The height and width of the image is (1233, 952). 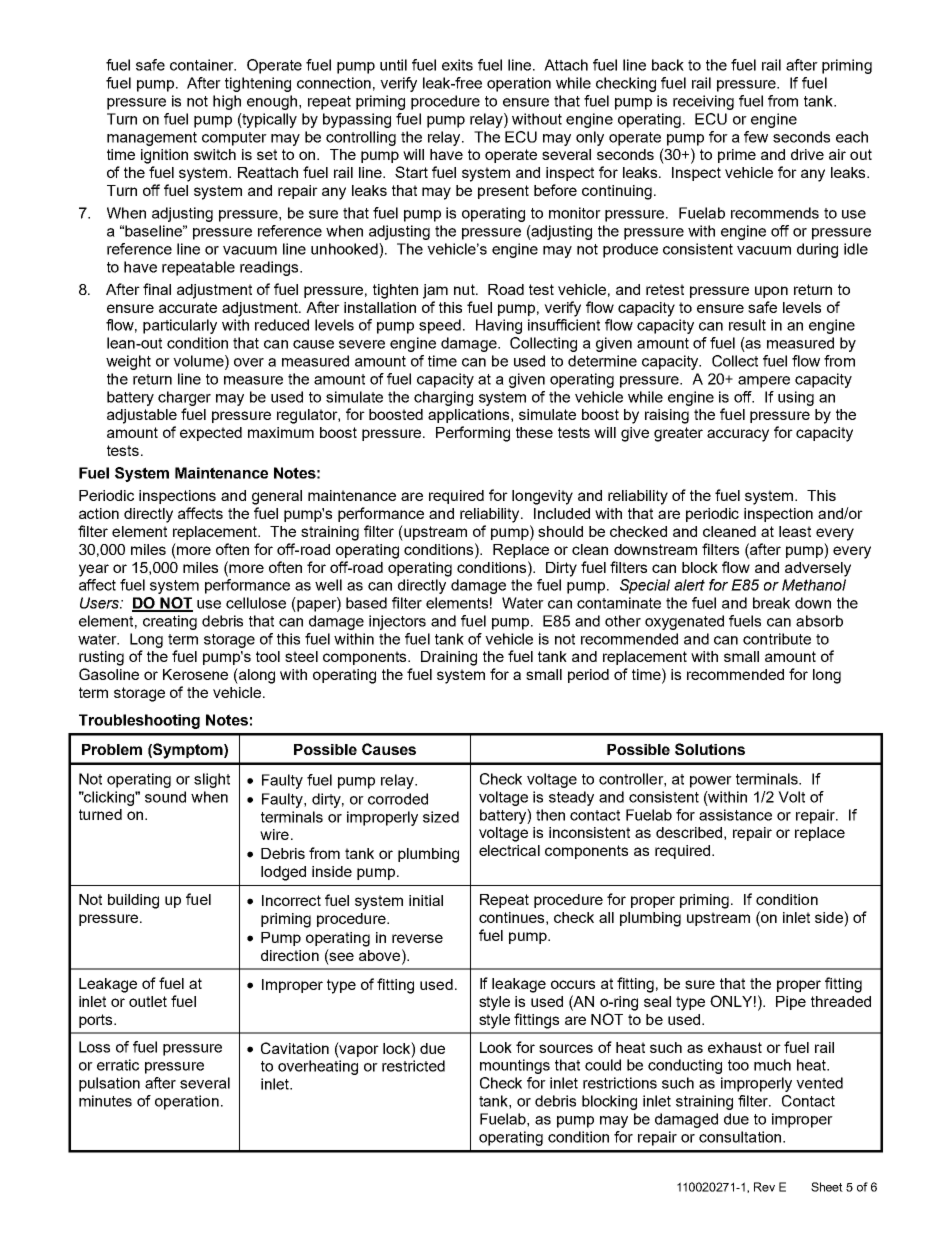 What do you see at coordinates (227, 102) in the image?
I see `high` at bounding box center [227, 102].
